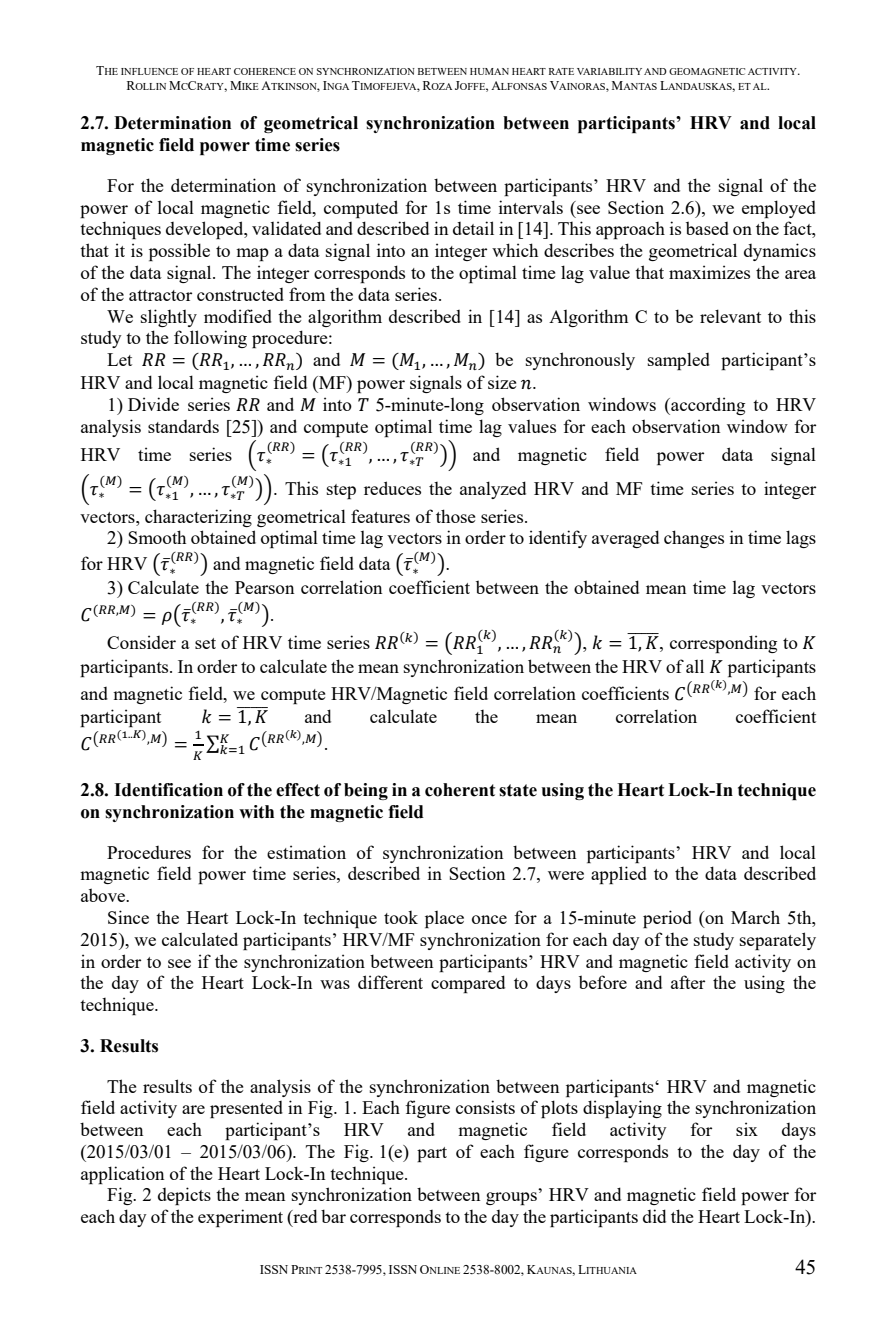  I want to click on HUMAN, so click(489, 71).
